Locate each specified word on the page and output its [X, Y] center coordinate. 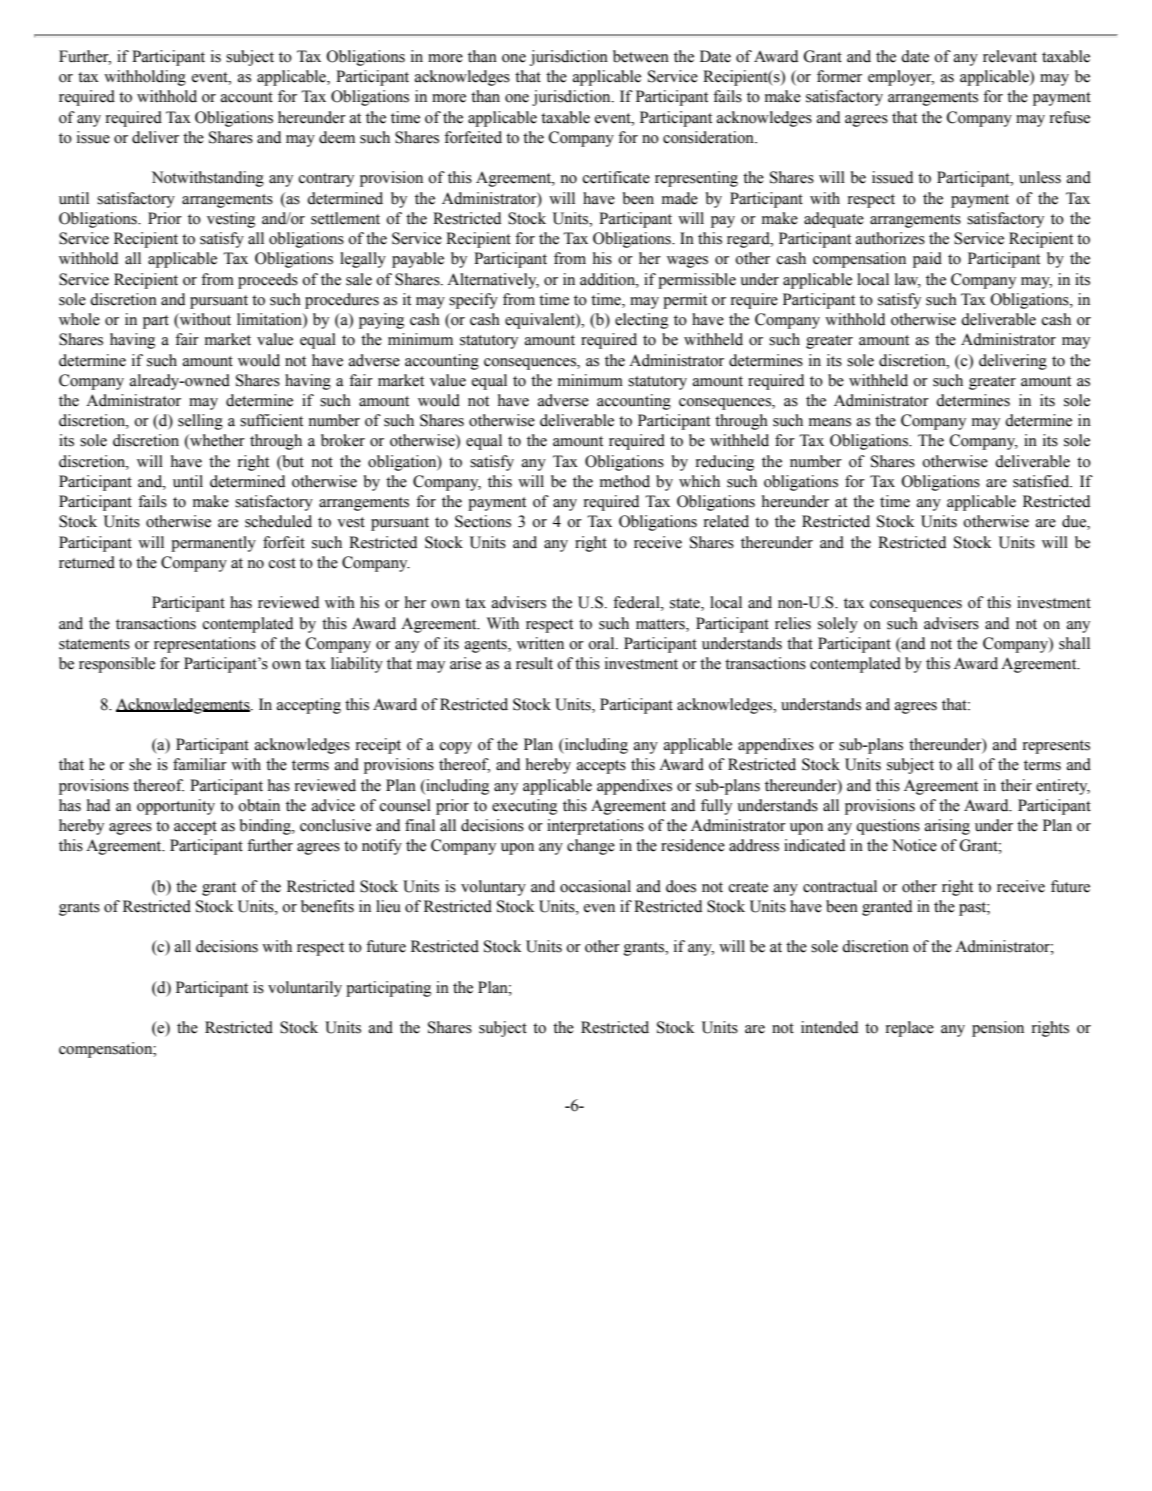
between [641, 56]
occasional [595, 886]
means [830, 422]
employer [901, 78]
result [534, 663]
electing [641, 321]
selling [200, 422]
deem [337, 137]
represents [1056, 747]
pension [998, 1029]
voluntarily [305, 989]
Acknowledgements [184, 706]
